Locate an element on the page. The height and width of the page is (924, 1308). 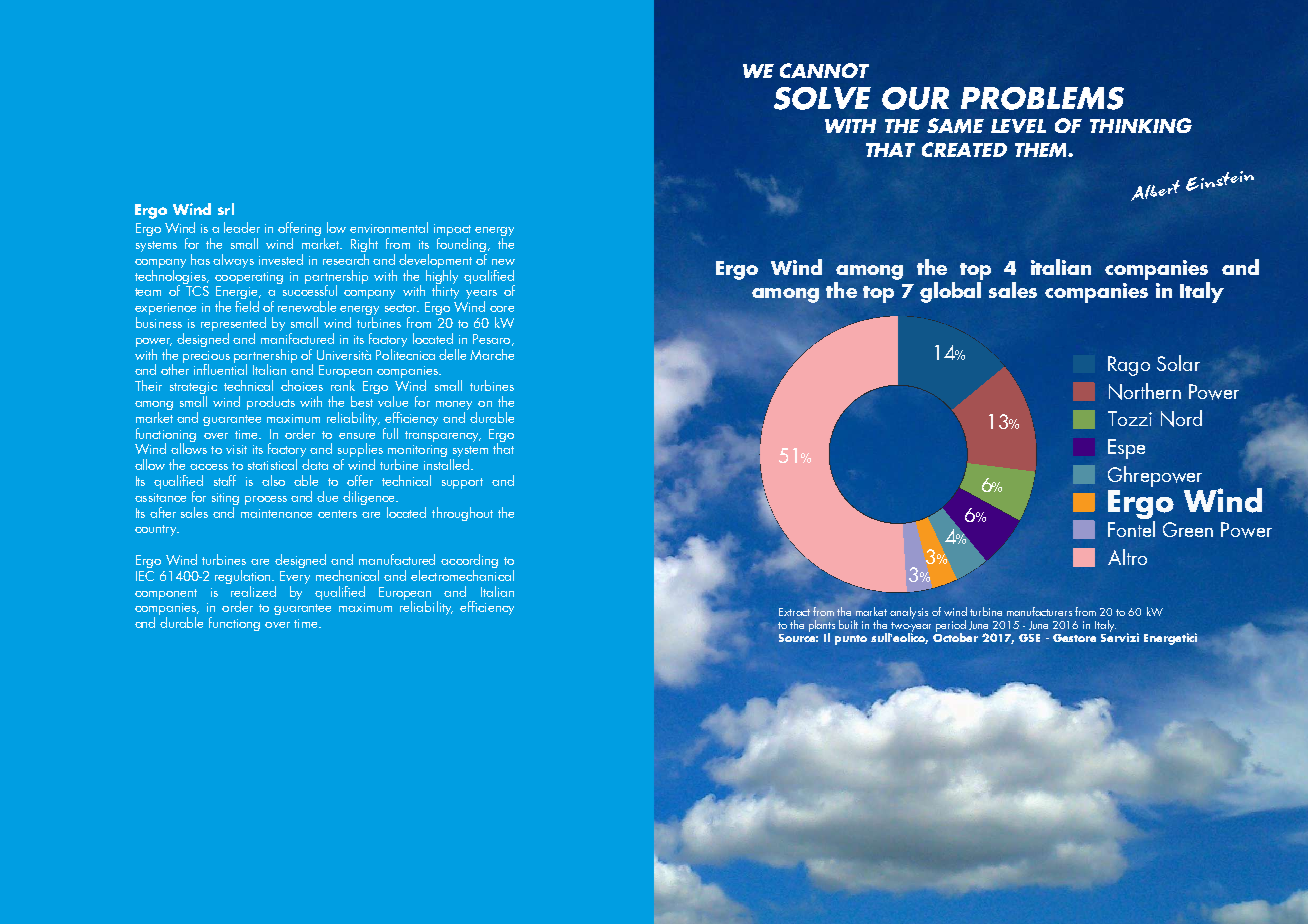
SOLVE is located at coordinates (822, 98).
